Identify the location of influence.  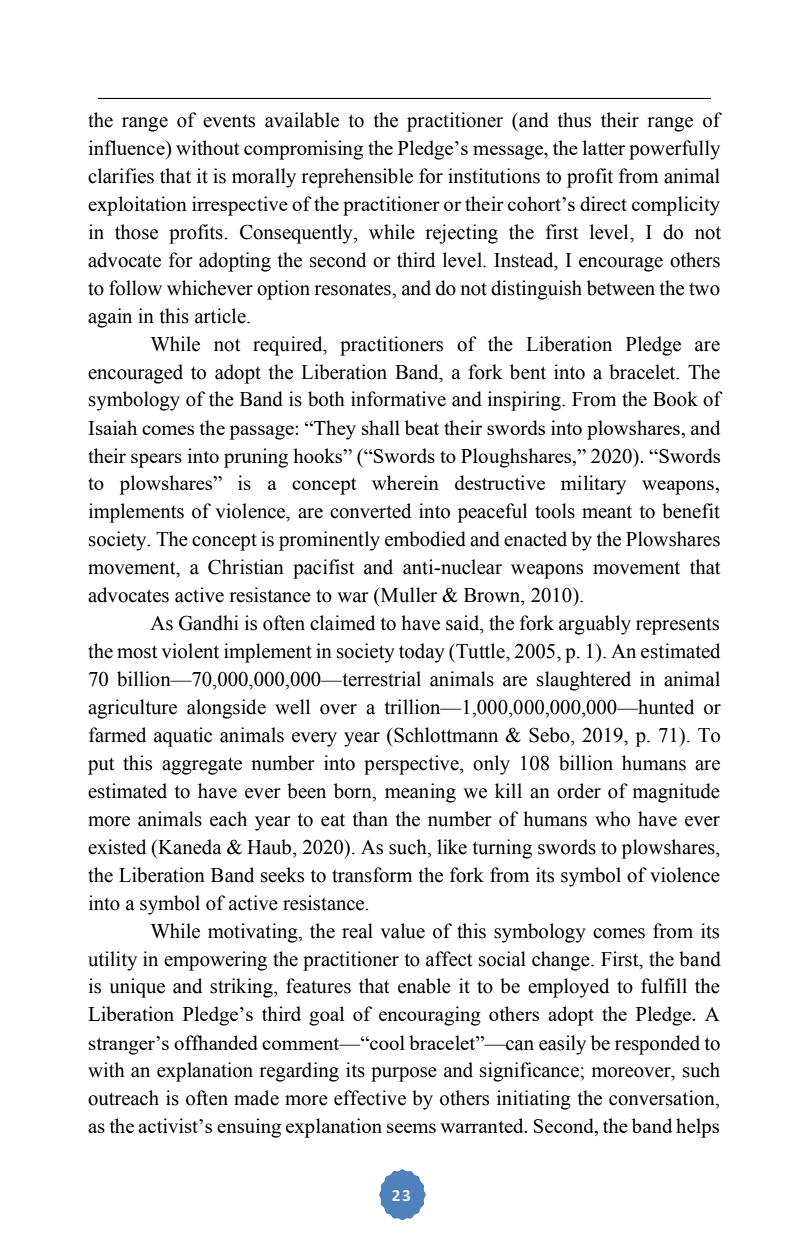
(128, 147).
